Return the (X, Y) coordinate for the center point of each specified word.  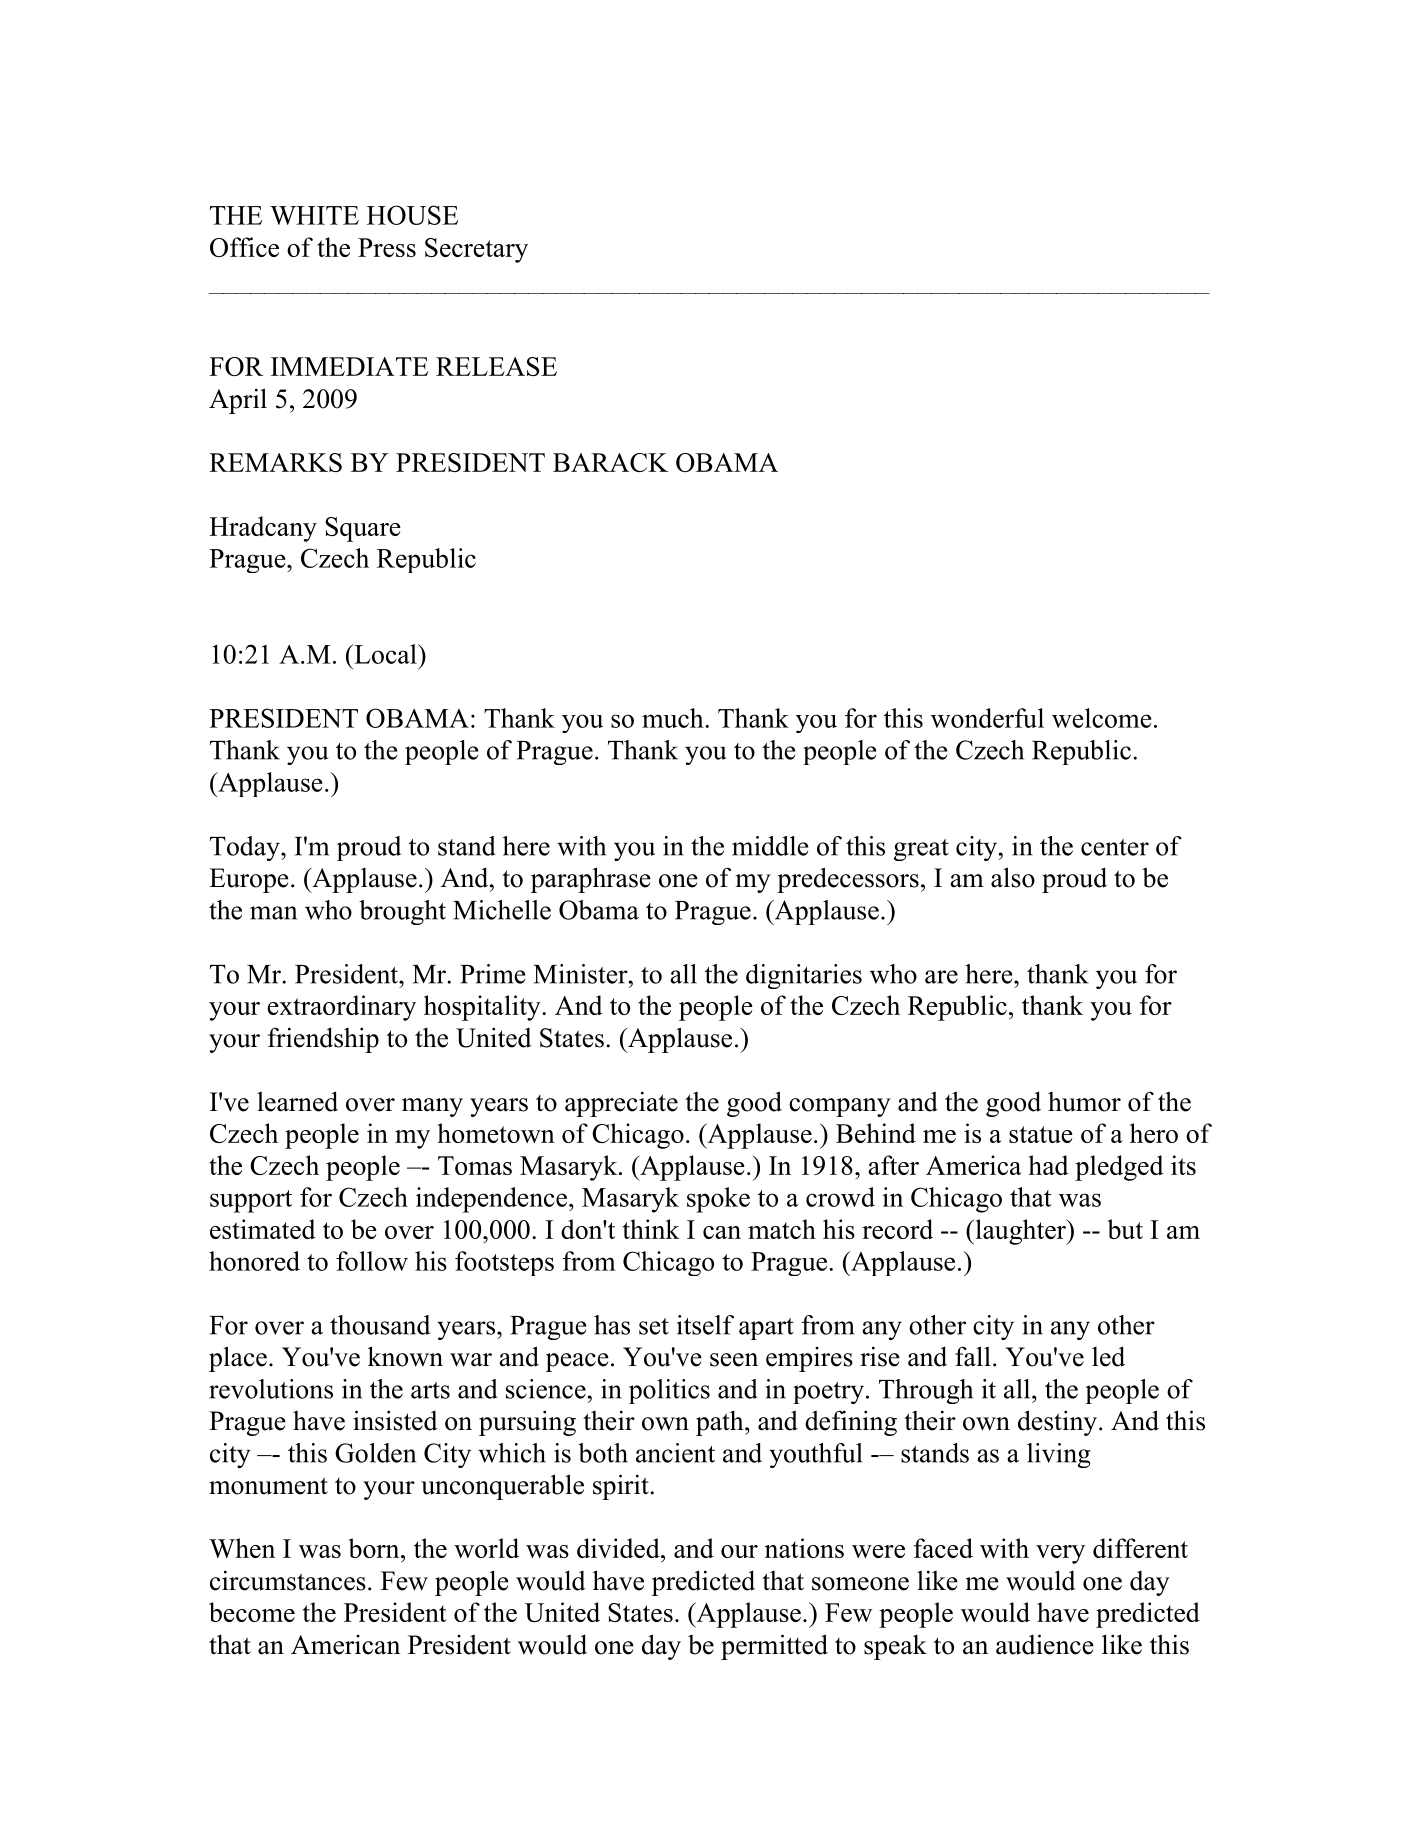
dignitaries (804, 976)
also (1013, 877)
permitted (774, 1647)
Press (387, 247)
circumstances (288, 1580)
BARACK (610, 462)
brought (402, 912)
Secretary (476, 250)
